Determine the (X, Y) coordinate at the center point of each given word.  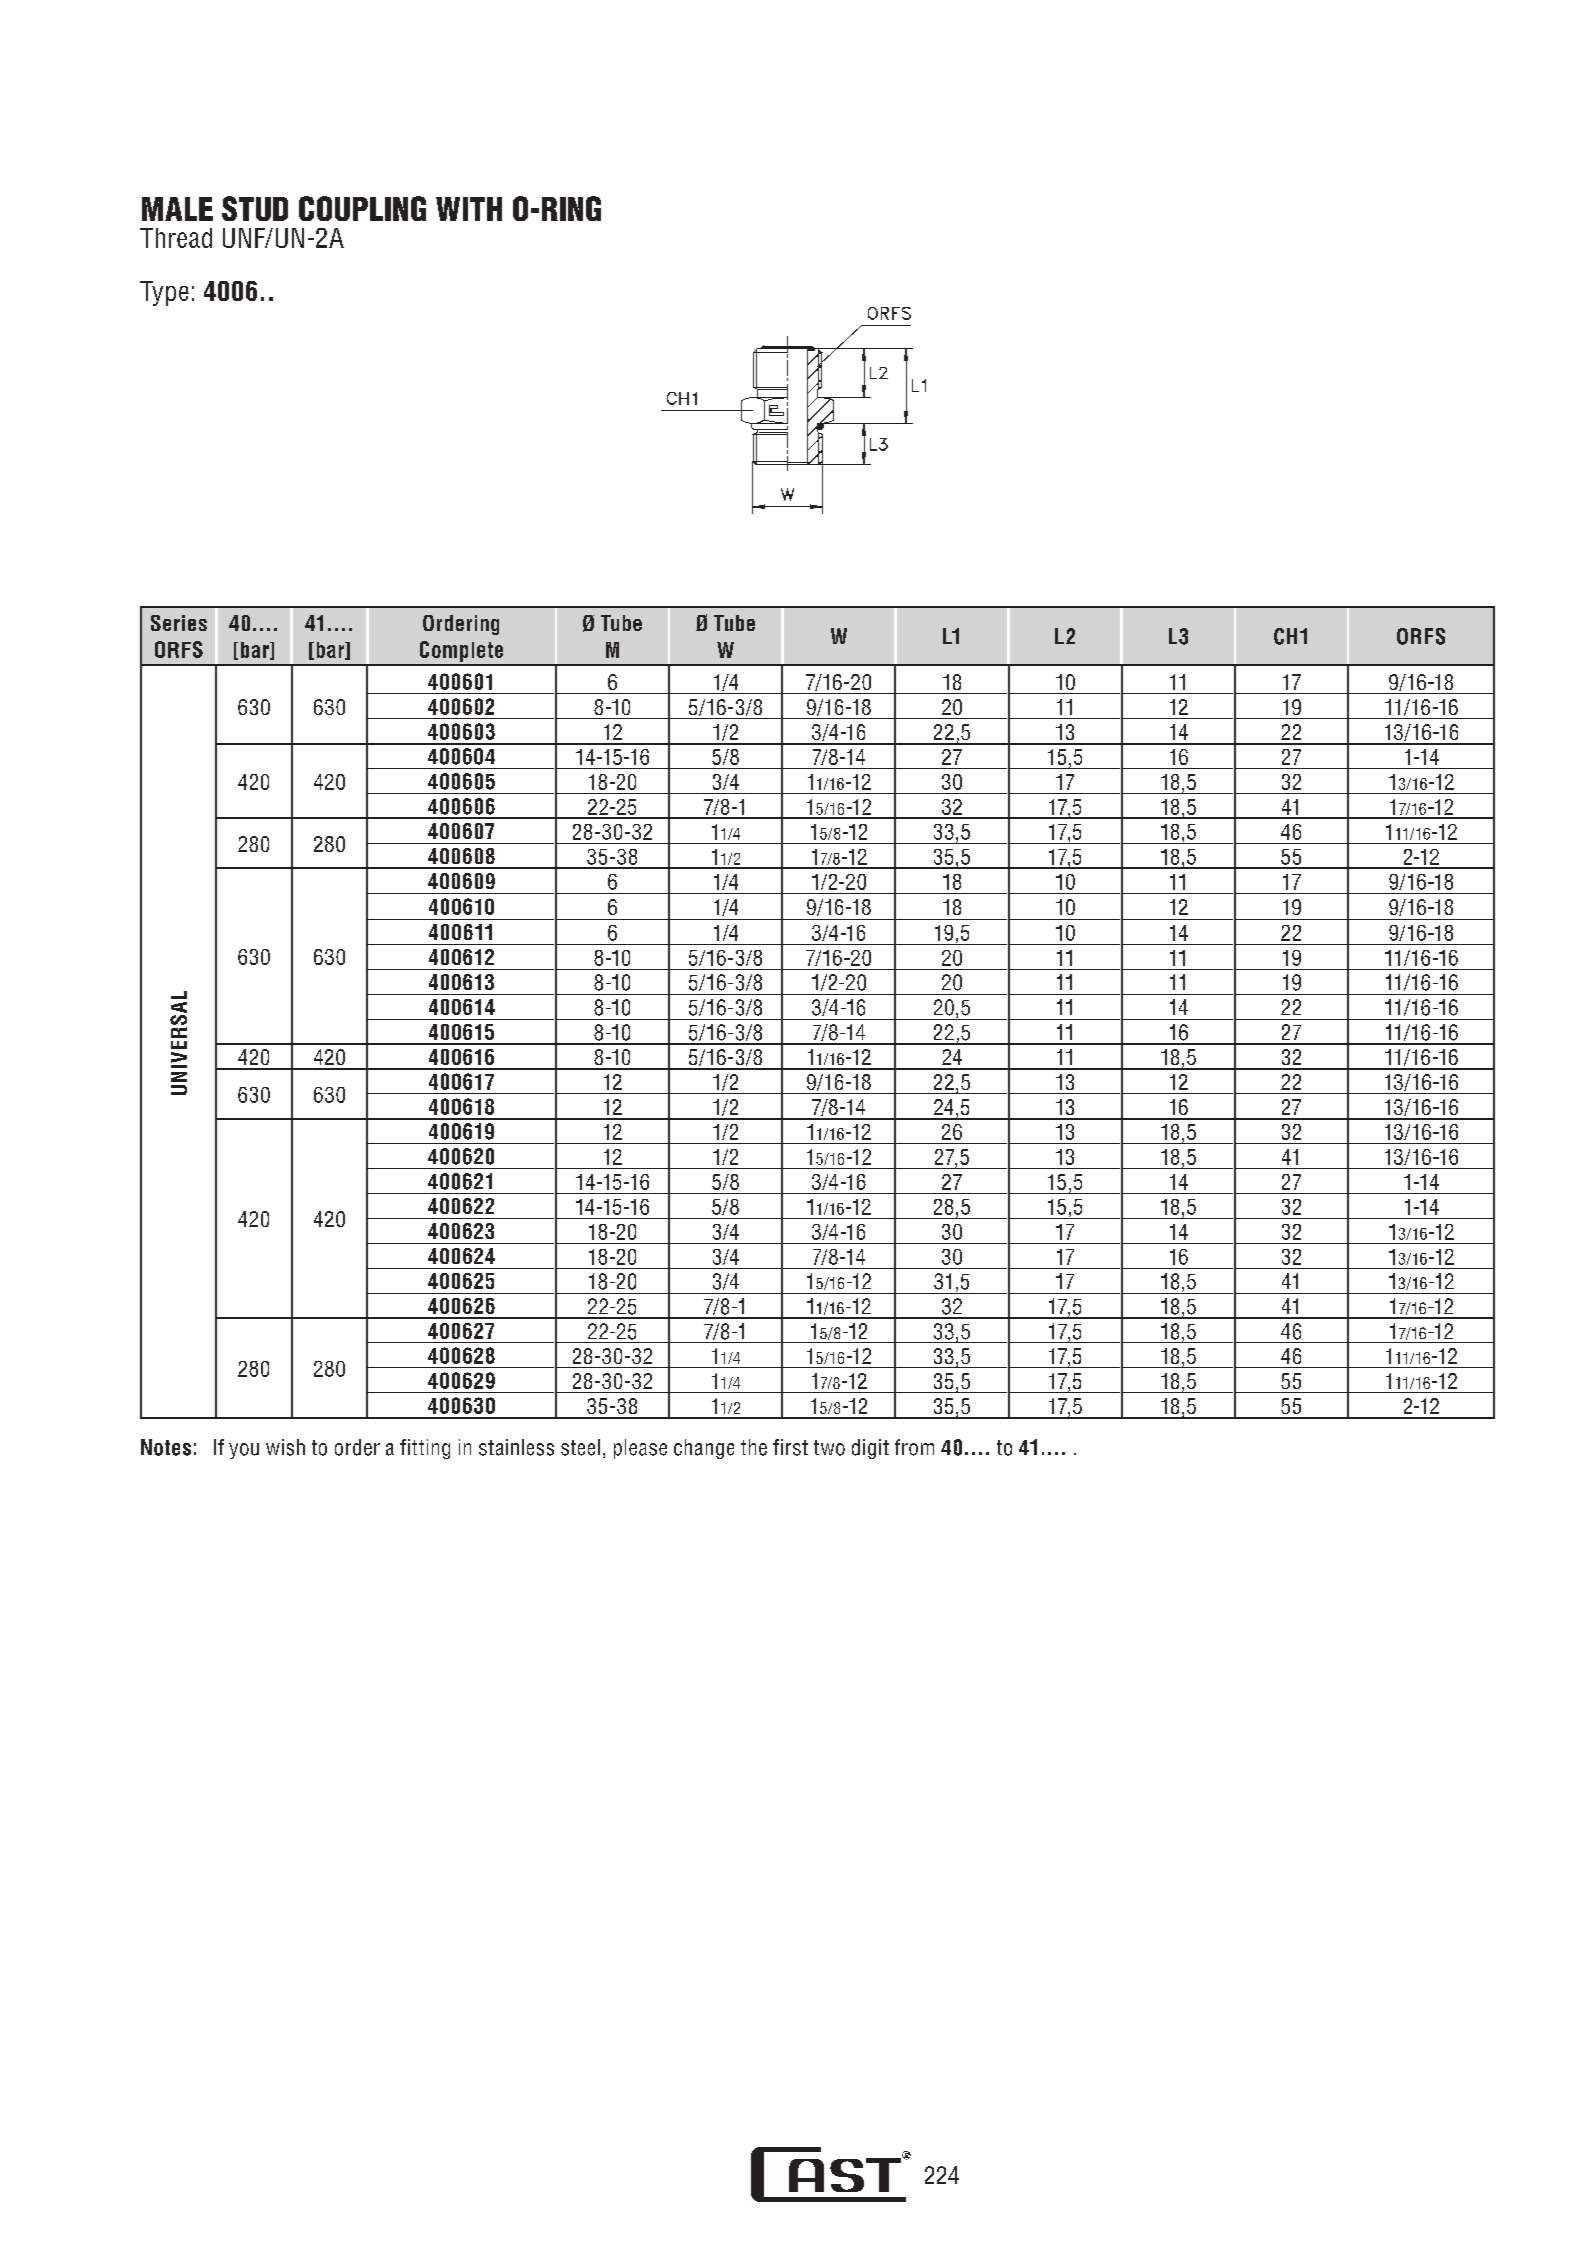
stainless (516, 1447)
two (829, 1448)
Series (179, 623)
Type (164, 293)
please (640, 1449)
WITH (469, 209)
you (244, 1451)
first (790, 1447)
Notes (166, 1447)
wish (285, 1447)
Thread (176, 238)
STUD (255, 208)
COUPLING (362, 208)
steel (580, 1447)
